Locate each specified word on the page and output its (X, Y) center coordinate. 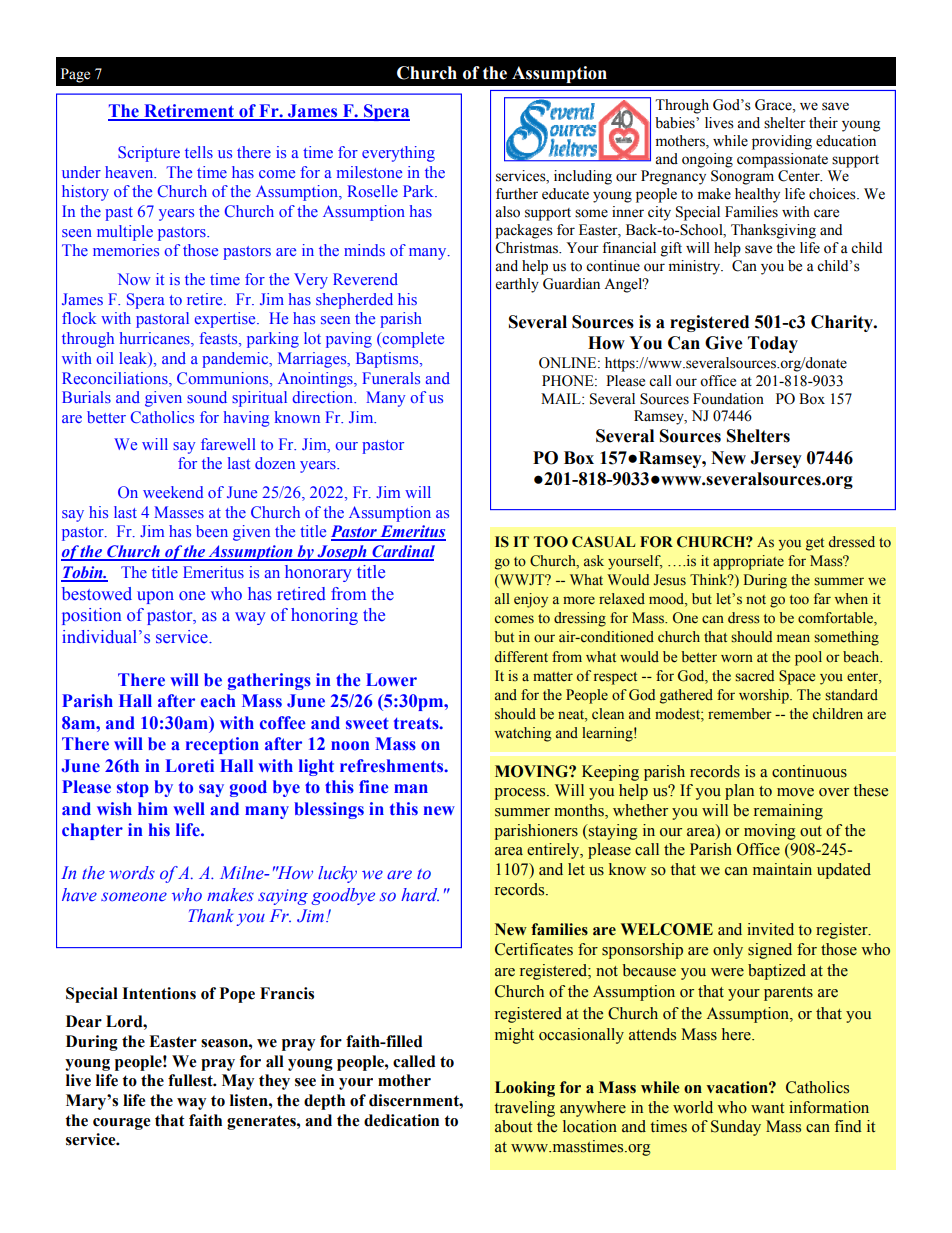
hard (420, 894)
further (517, 194)
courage (121, 1124)
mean (793, 638)
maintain (782, 869)
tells (199, 152)
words (132, 873)
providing (782, 142)
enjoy (531, 600)
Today (773, 344)
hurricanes (156, 339)
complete (412, 340)
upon (155, 597)
